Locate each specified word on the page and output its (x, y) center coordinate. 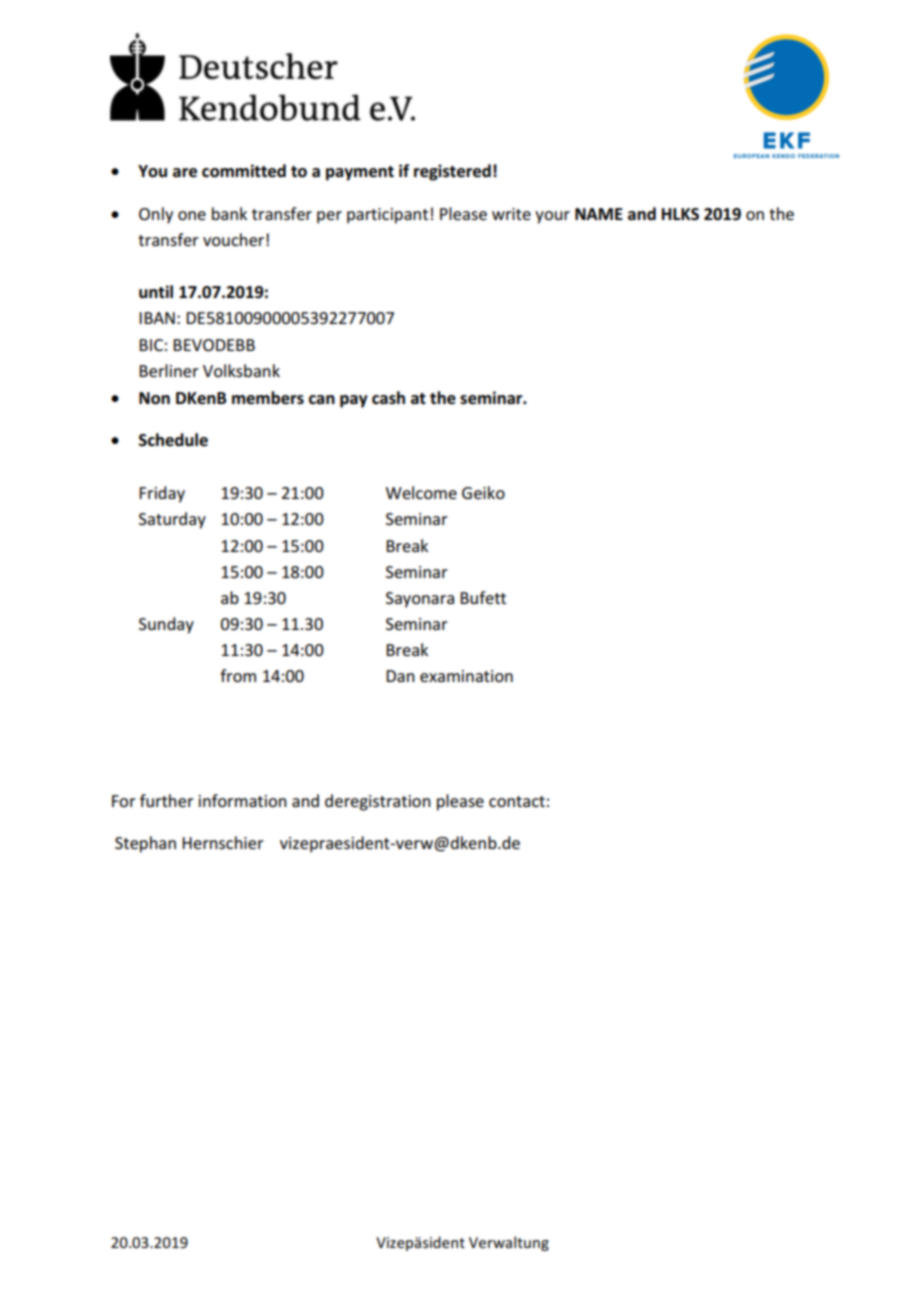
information (243, 800)
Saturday (172, 520)
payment (360, 173)
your (552, 217)
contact (517, 801)
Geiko (483, 492)
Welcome (421, 492)
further (167, 800)
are (185, 173)
